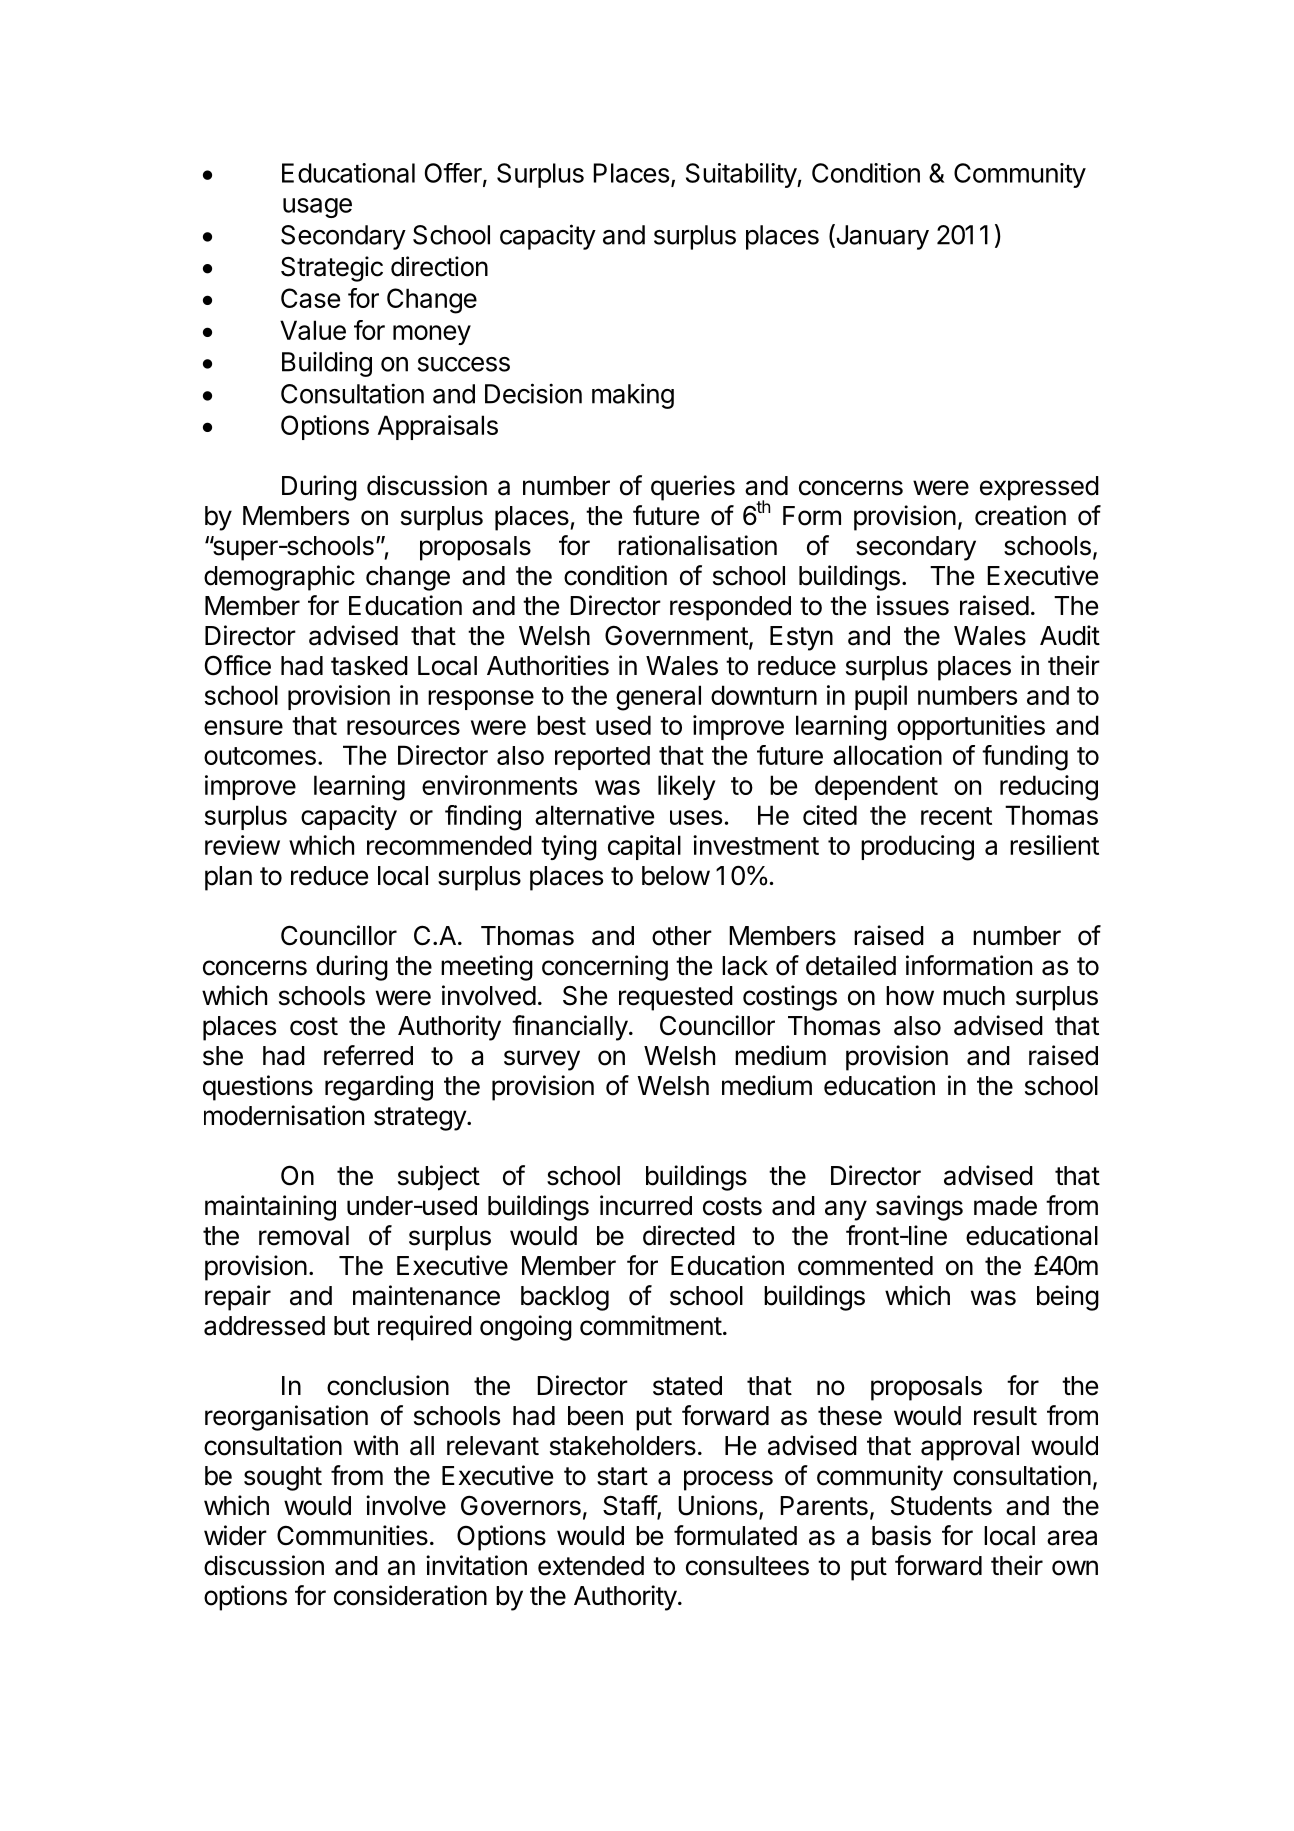 This image has height=1831, width=1294. I want to click on modernisation, so click(284, 1115).
